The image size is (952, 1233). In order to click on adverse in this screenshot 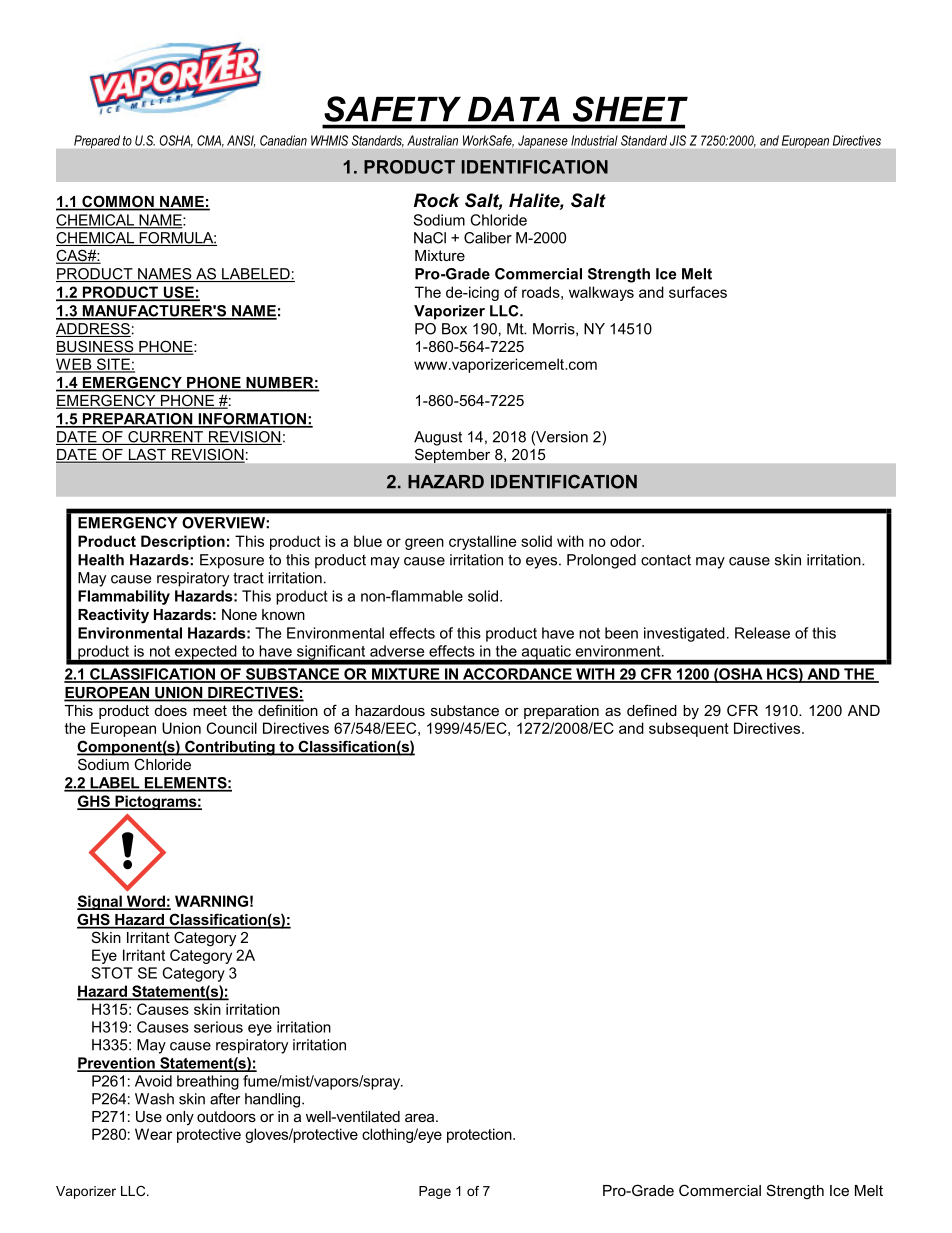, I will do `click(397, 651)`.
